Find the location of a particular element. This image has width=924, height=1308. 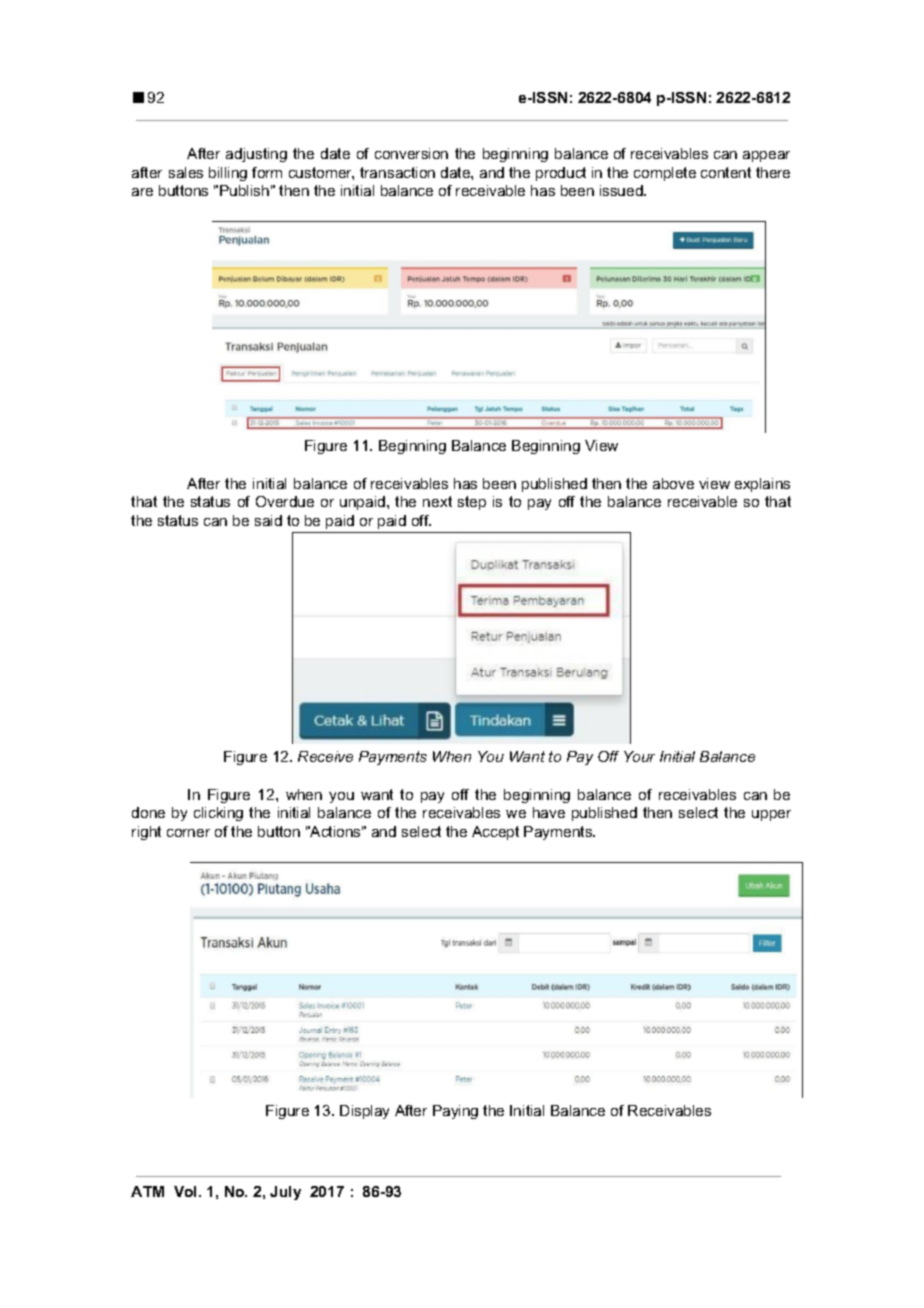

content is located at coordinates (726, 172).
